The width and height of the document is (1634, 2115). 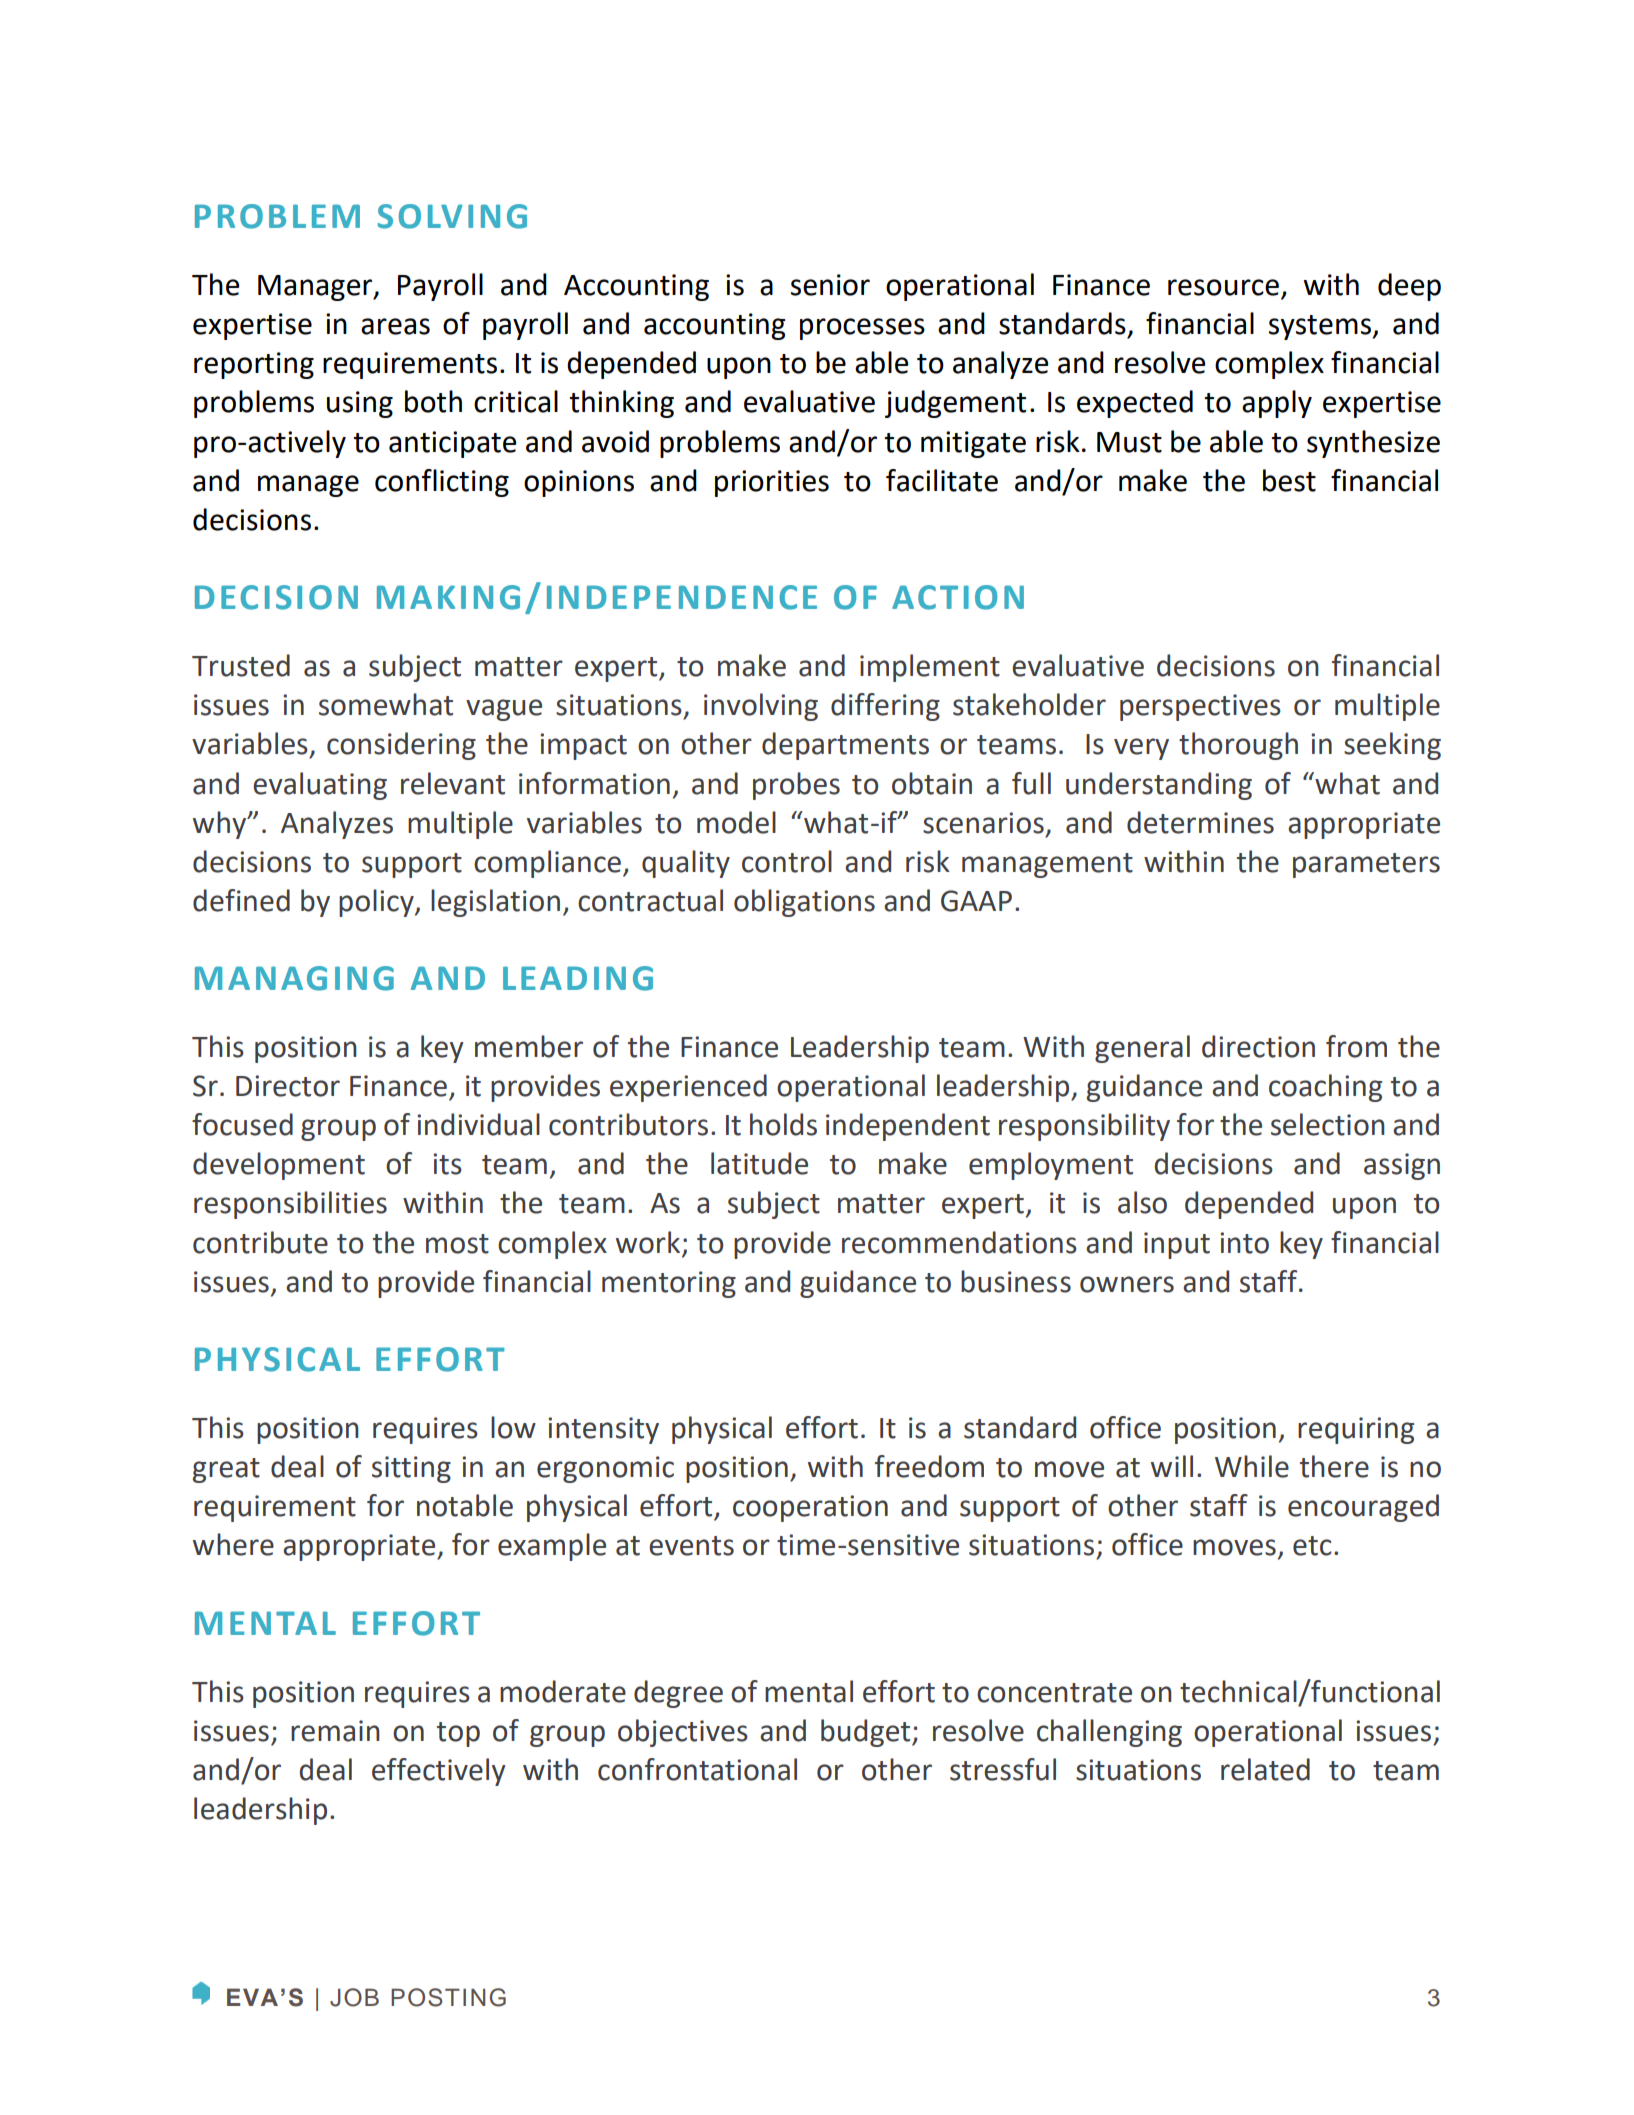 I want to click on senior, so click(x=830, y=285).
